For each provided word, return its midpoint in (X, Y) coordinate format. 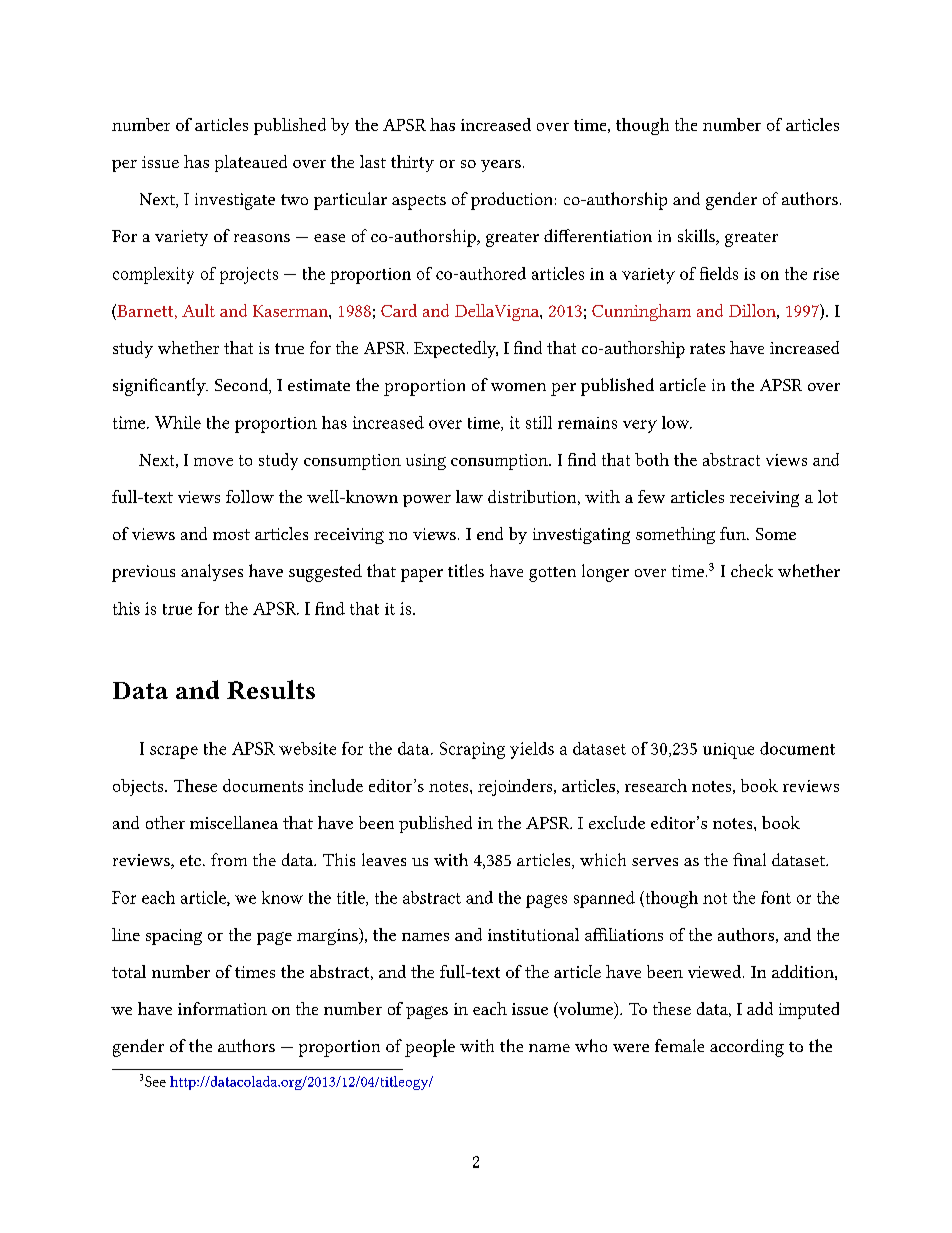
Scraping (472, 750)
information (222, 1008)
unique (728, 751)
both (652, 459)
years (501, 166)
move (213, 462)
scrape (174, 752)
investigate (235, 201)
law (469, 496)
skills (697, 237)
